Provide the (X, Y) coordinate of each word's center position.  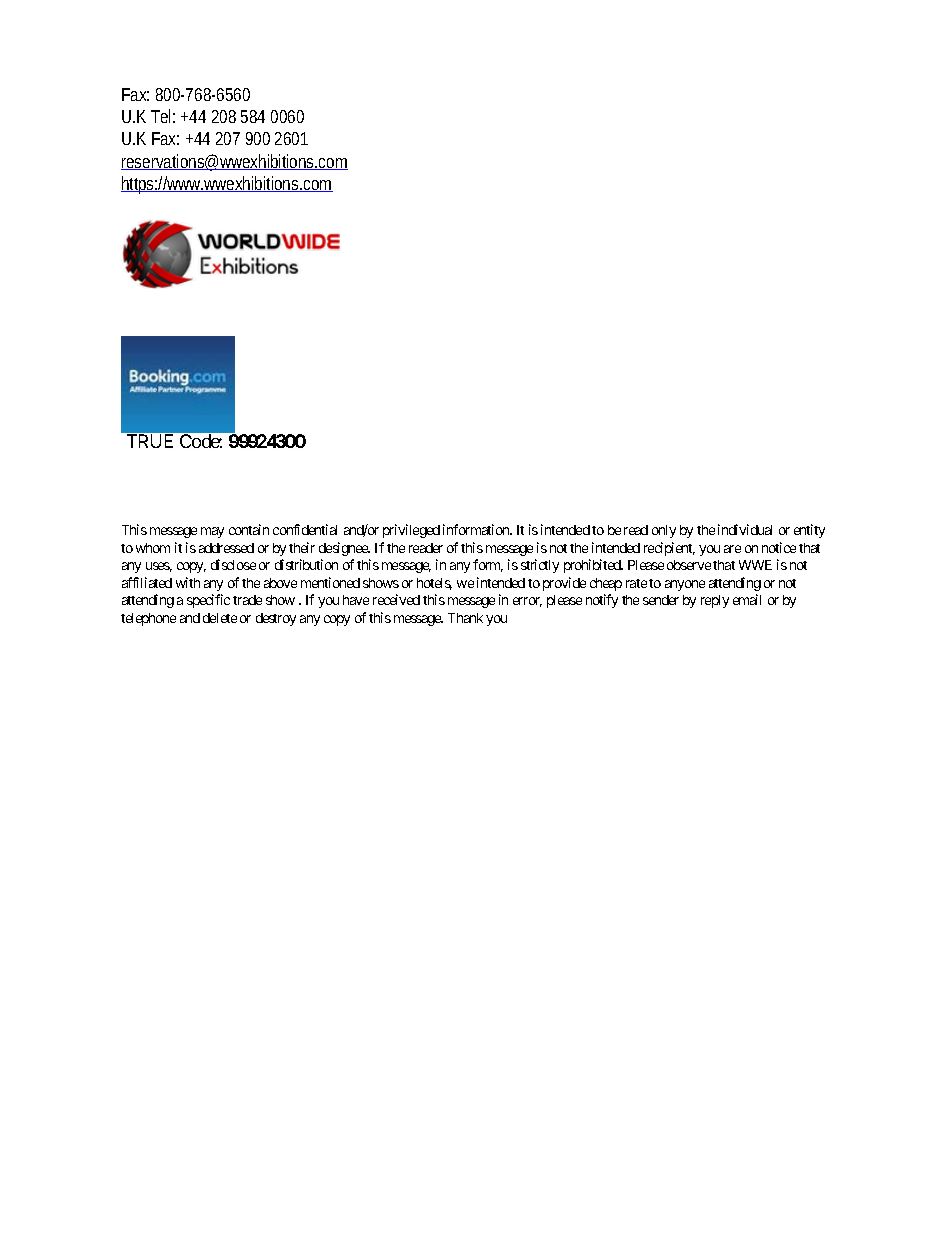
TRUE (150, 441)
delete (220, 618)
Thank (465, 618)
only (664, 531)
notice (779, 547)
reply (715, 601)
